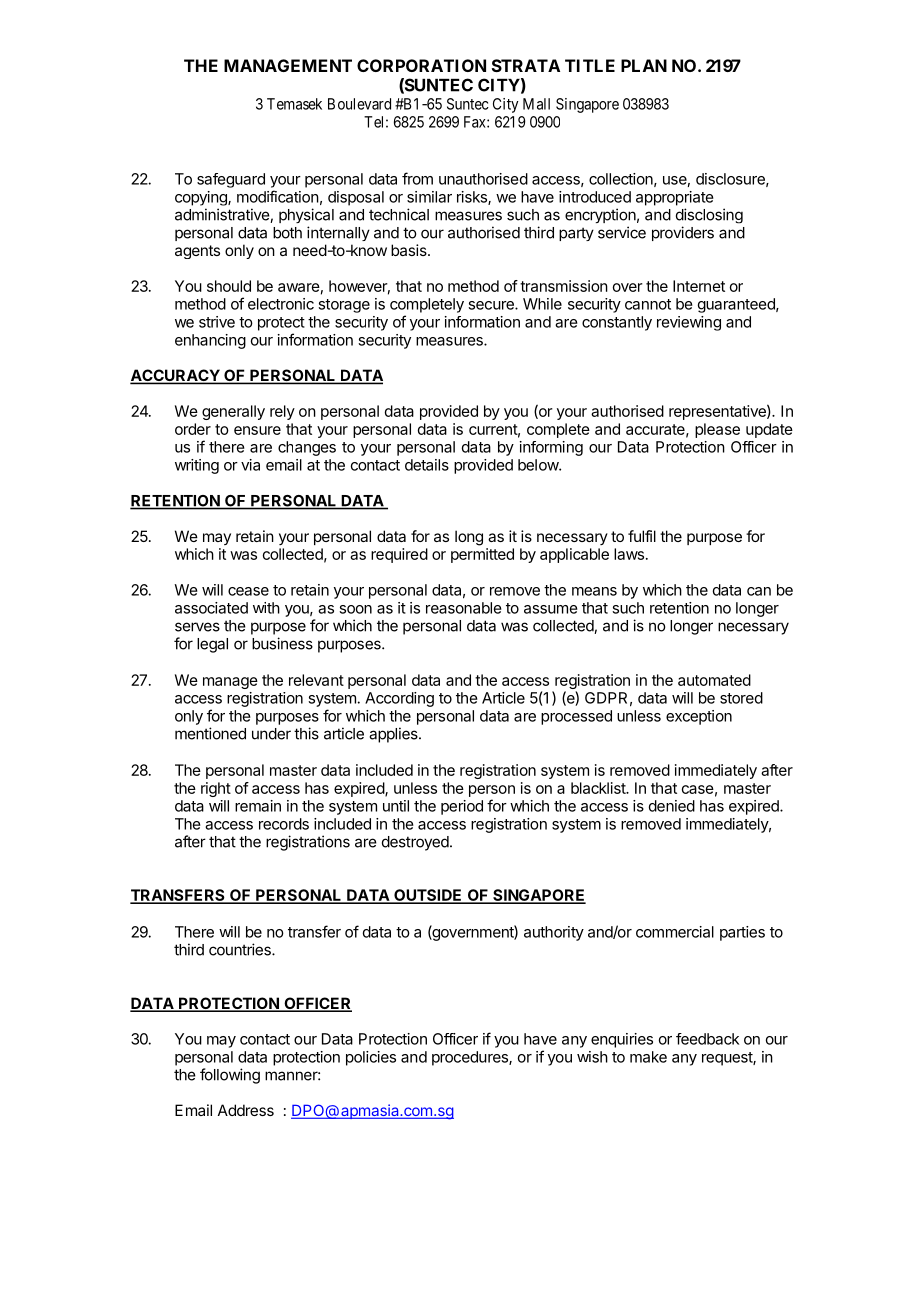  Describe the element at coordinates (294, 104) in the image. I see `Temasek` at that location.
